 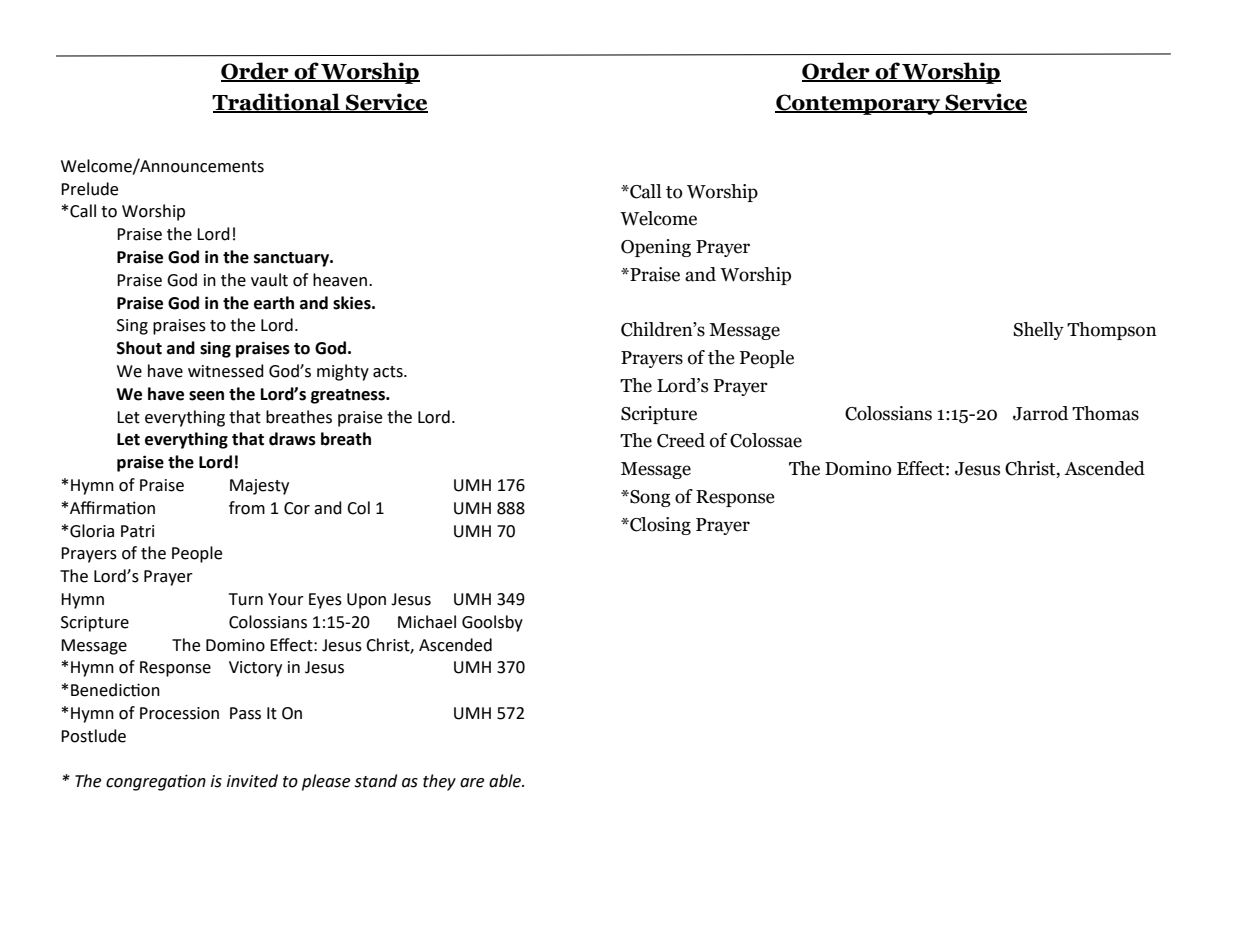 I want to click on Traditional, so click(x=277, y=103).
